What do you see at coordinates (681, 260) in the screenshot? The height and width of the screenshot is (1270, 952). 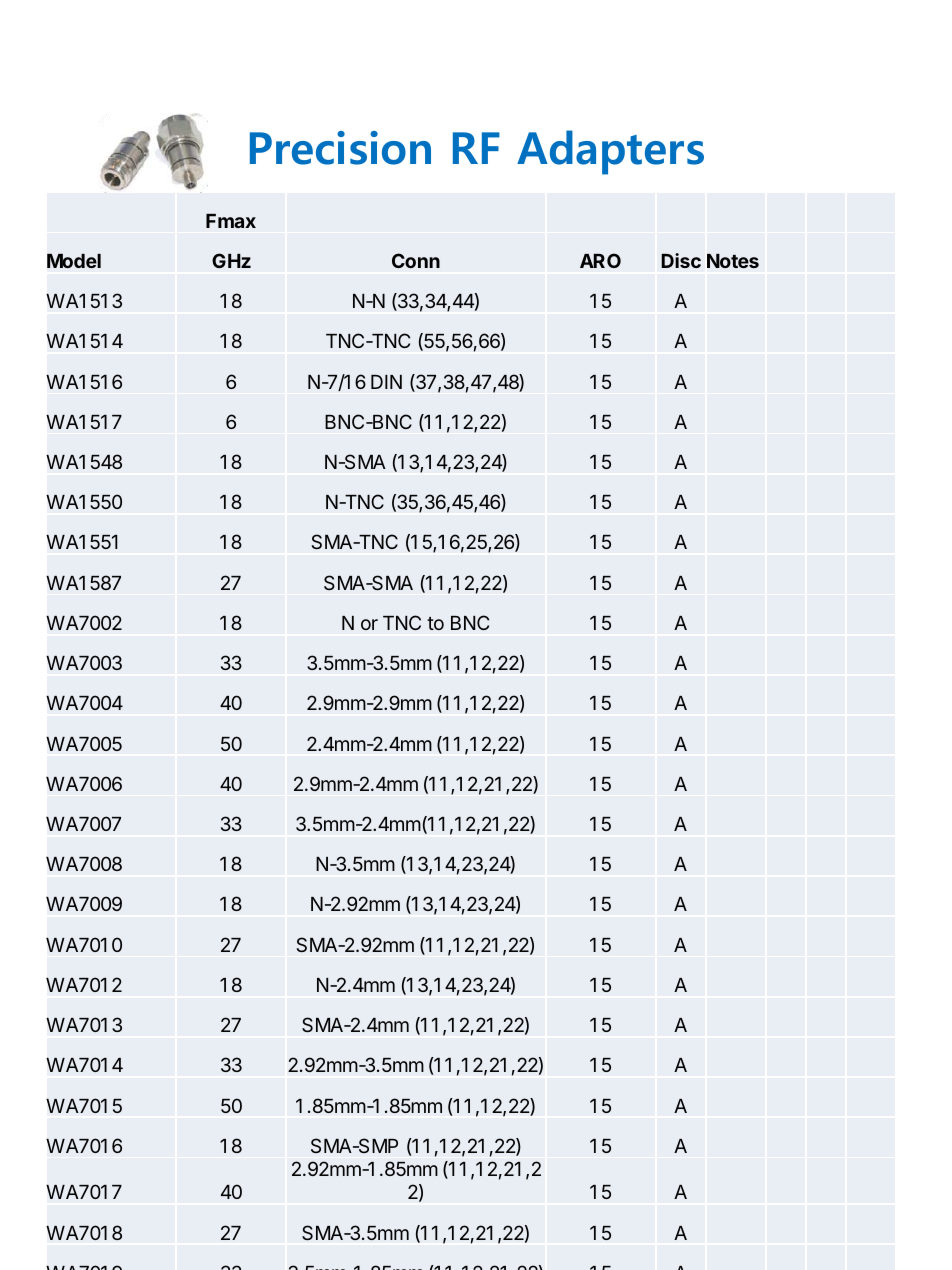 I see `Disc` at bounding box center [681, 260].
